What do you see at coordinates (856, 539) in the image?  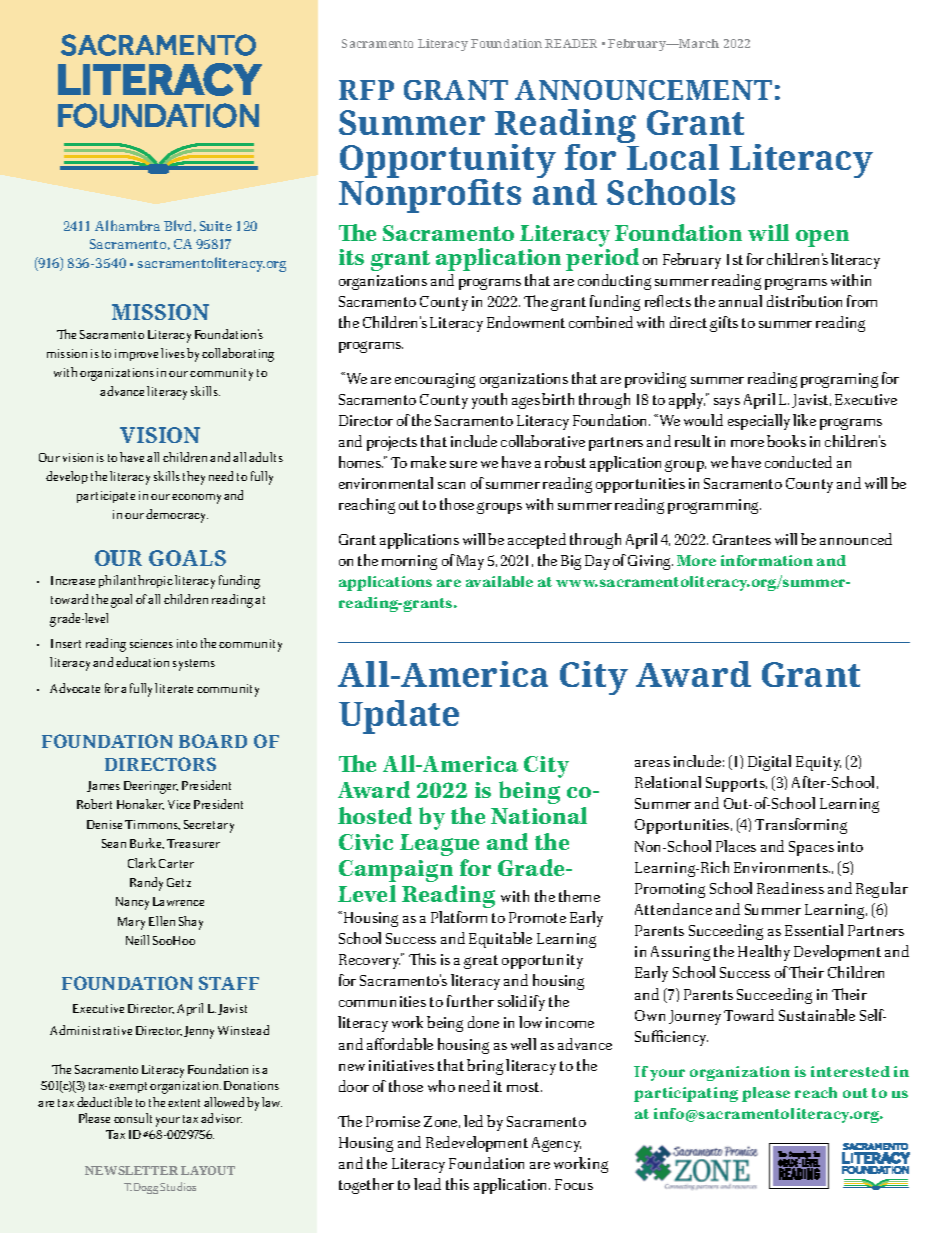 I see `announced` at bounding box center [856, 539].
